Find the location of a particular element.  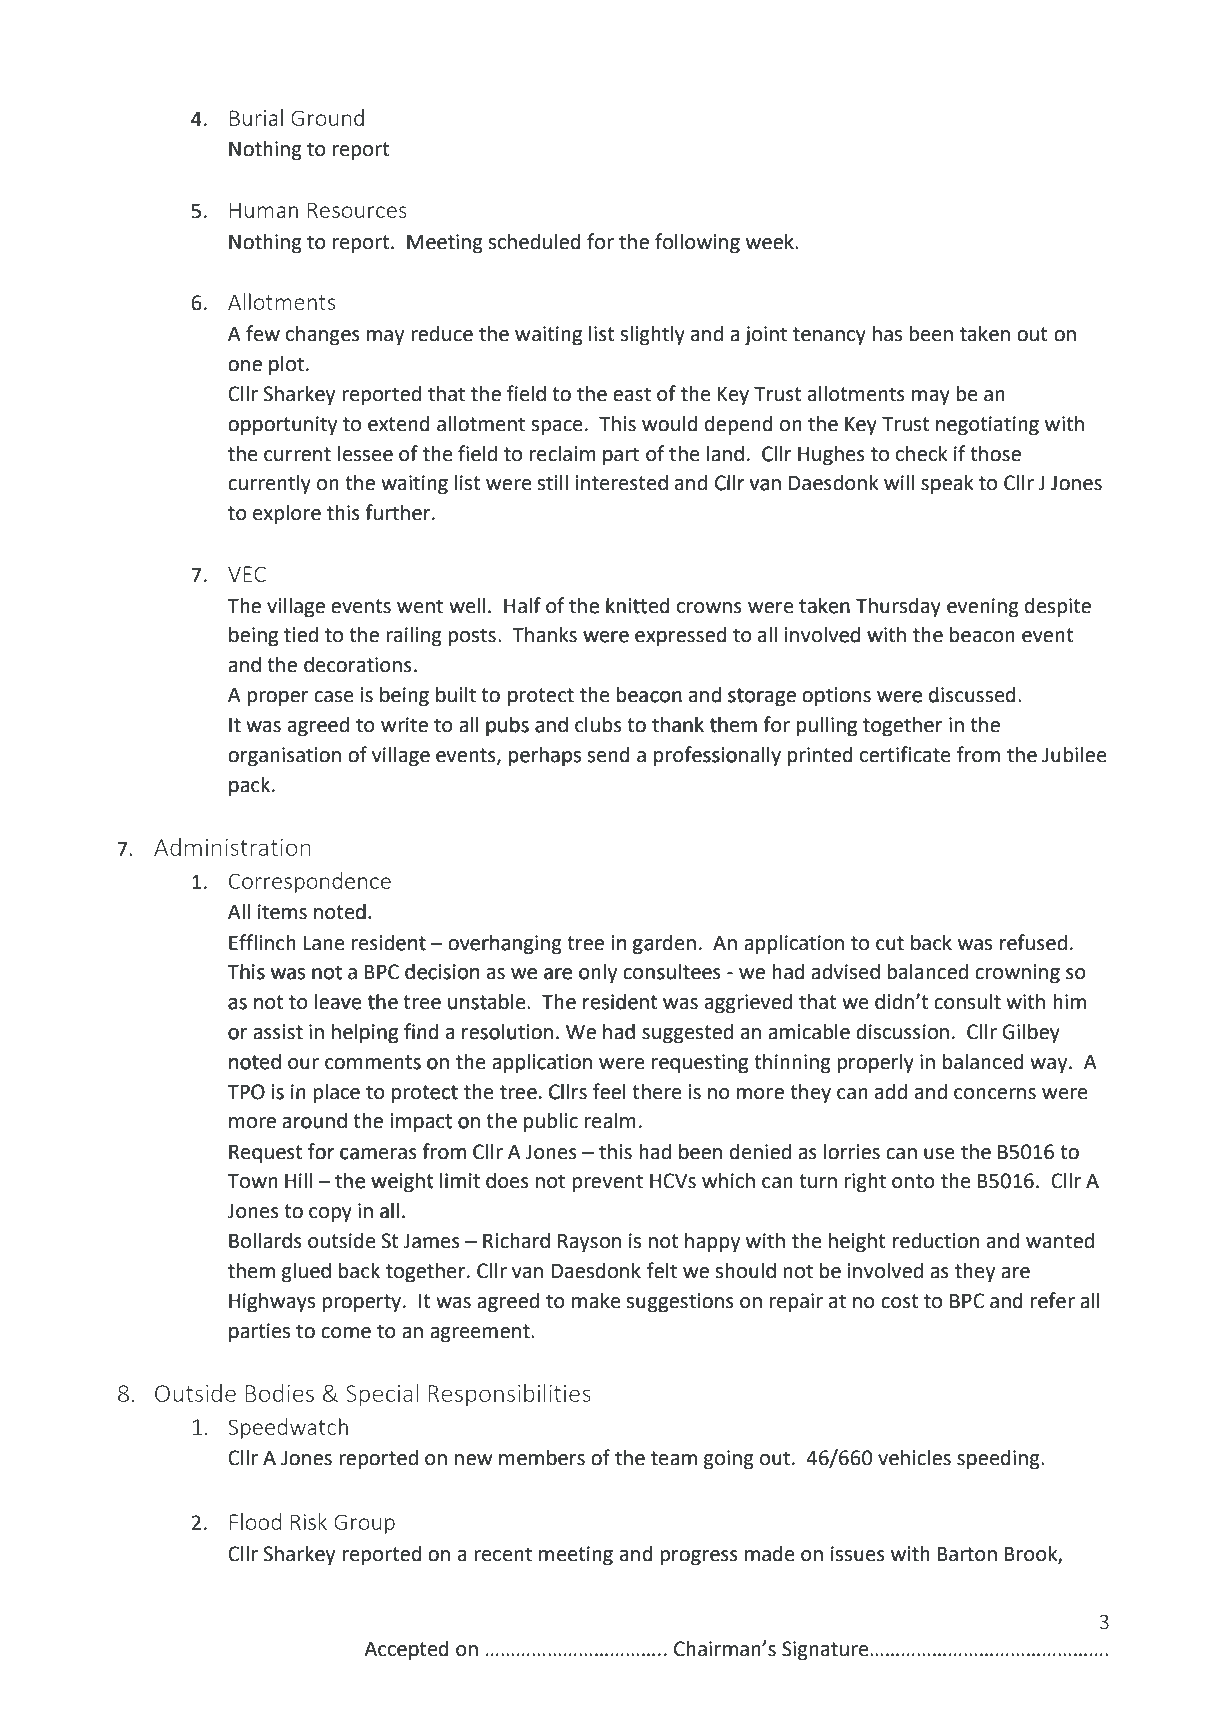

Ground is located at coordinates (327, 117).
